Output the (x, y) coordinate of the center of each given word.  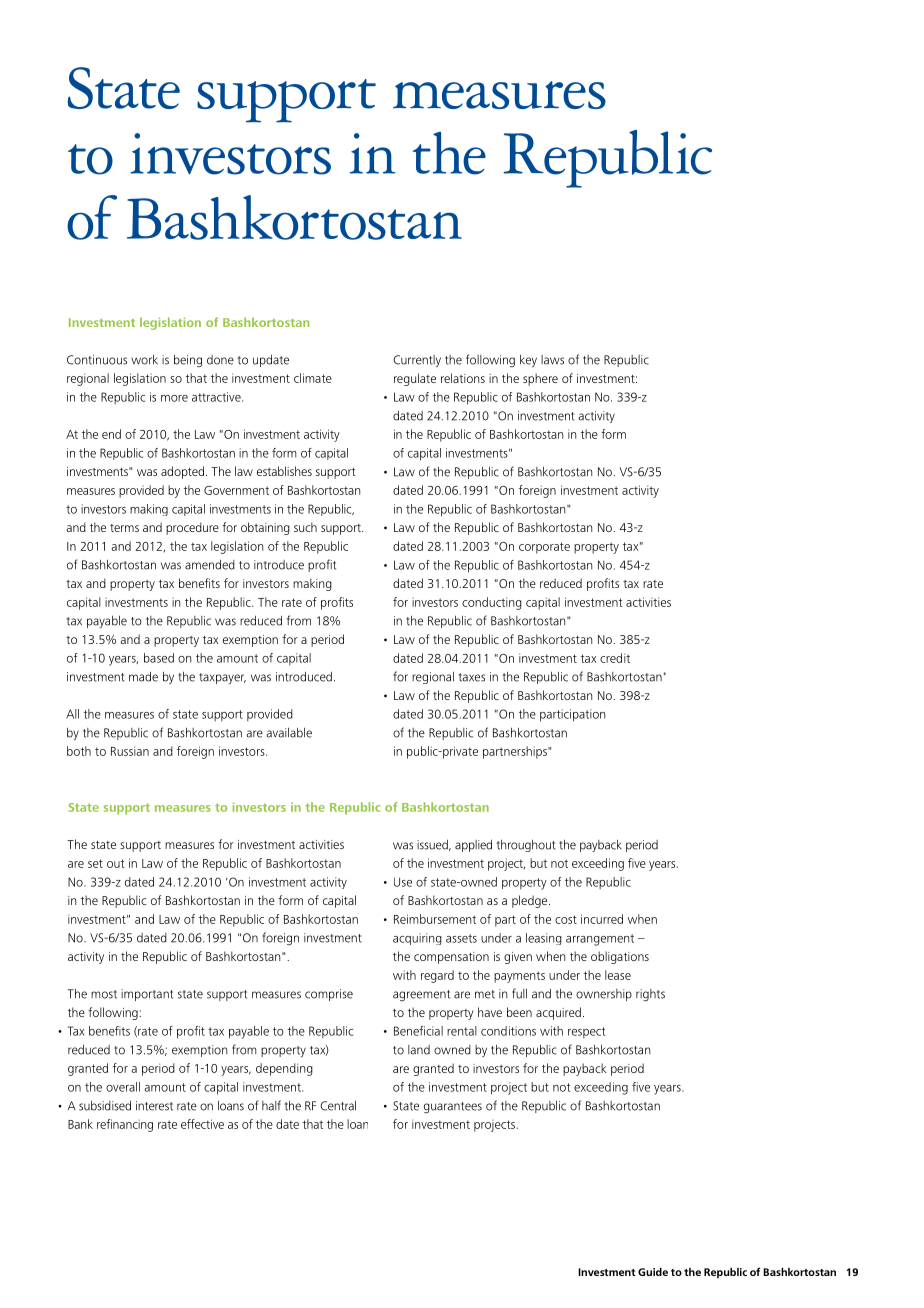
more (174, 398)
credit (615, 658)
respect (586, 1032)
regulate (415, 379)
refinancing (125, 1125)
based (159, 658)
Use (403, 882)
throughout (526, 846)
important (147, 995)
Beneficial (418, 1031)
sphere (540, 379)
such (305, 527)
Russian (130, 751)
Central (338, 1106)
